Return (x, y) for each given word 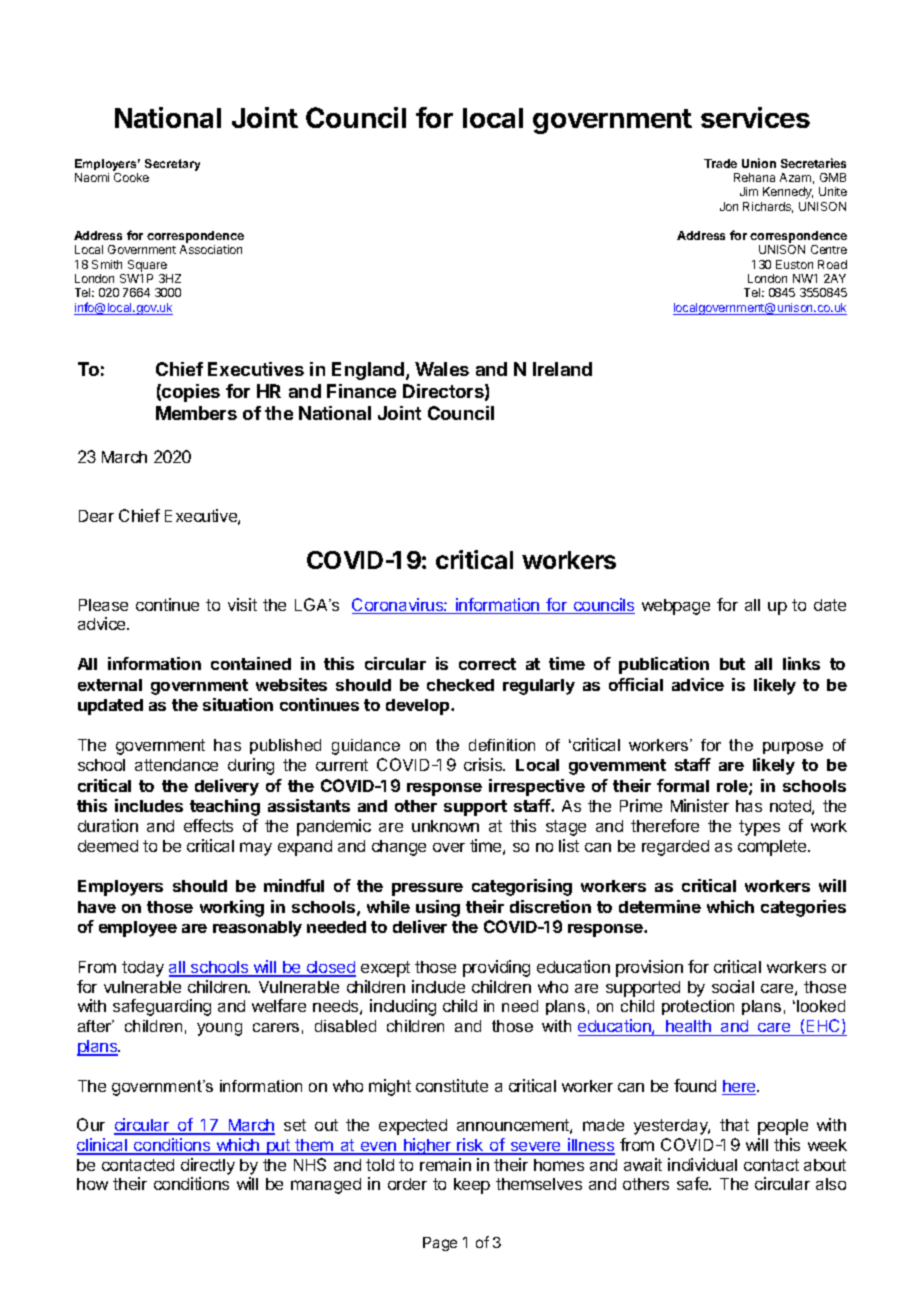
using (438, 908)
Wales (442, 369)
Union (759, 163)
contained (251, 663)
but (732, 664)
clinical (103, 1146)
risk (471, 1146)
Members (196, 413)
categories (803, 908)
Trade (720, 163)
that (734, 1125)
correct (487, 664)
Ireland (562, 369)
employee (138, 929)
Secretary (172, 165)
